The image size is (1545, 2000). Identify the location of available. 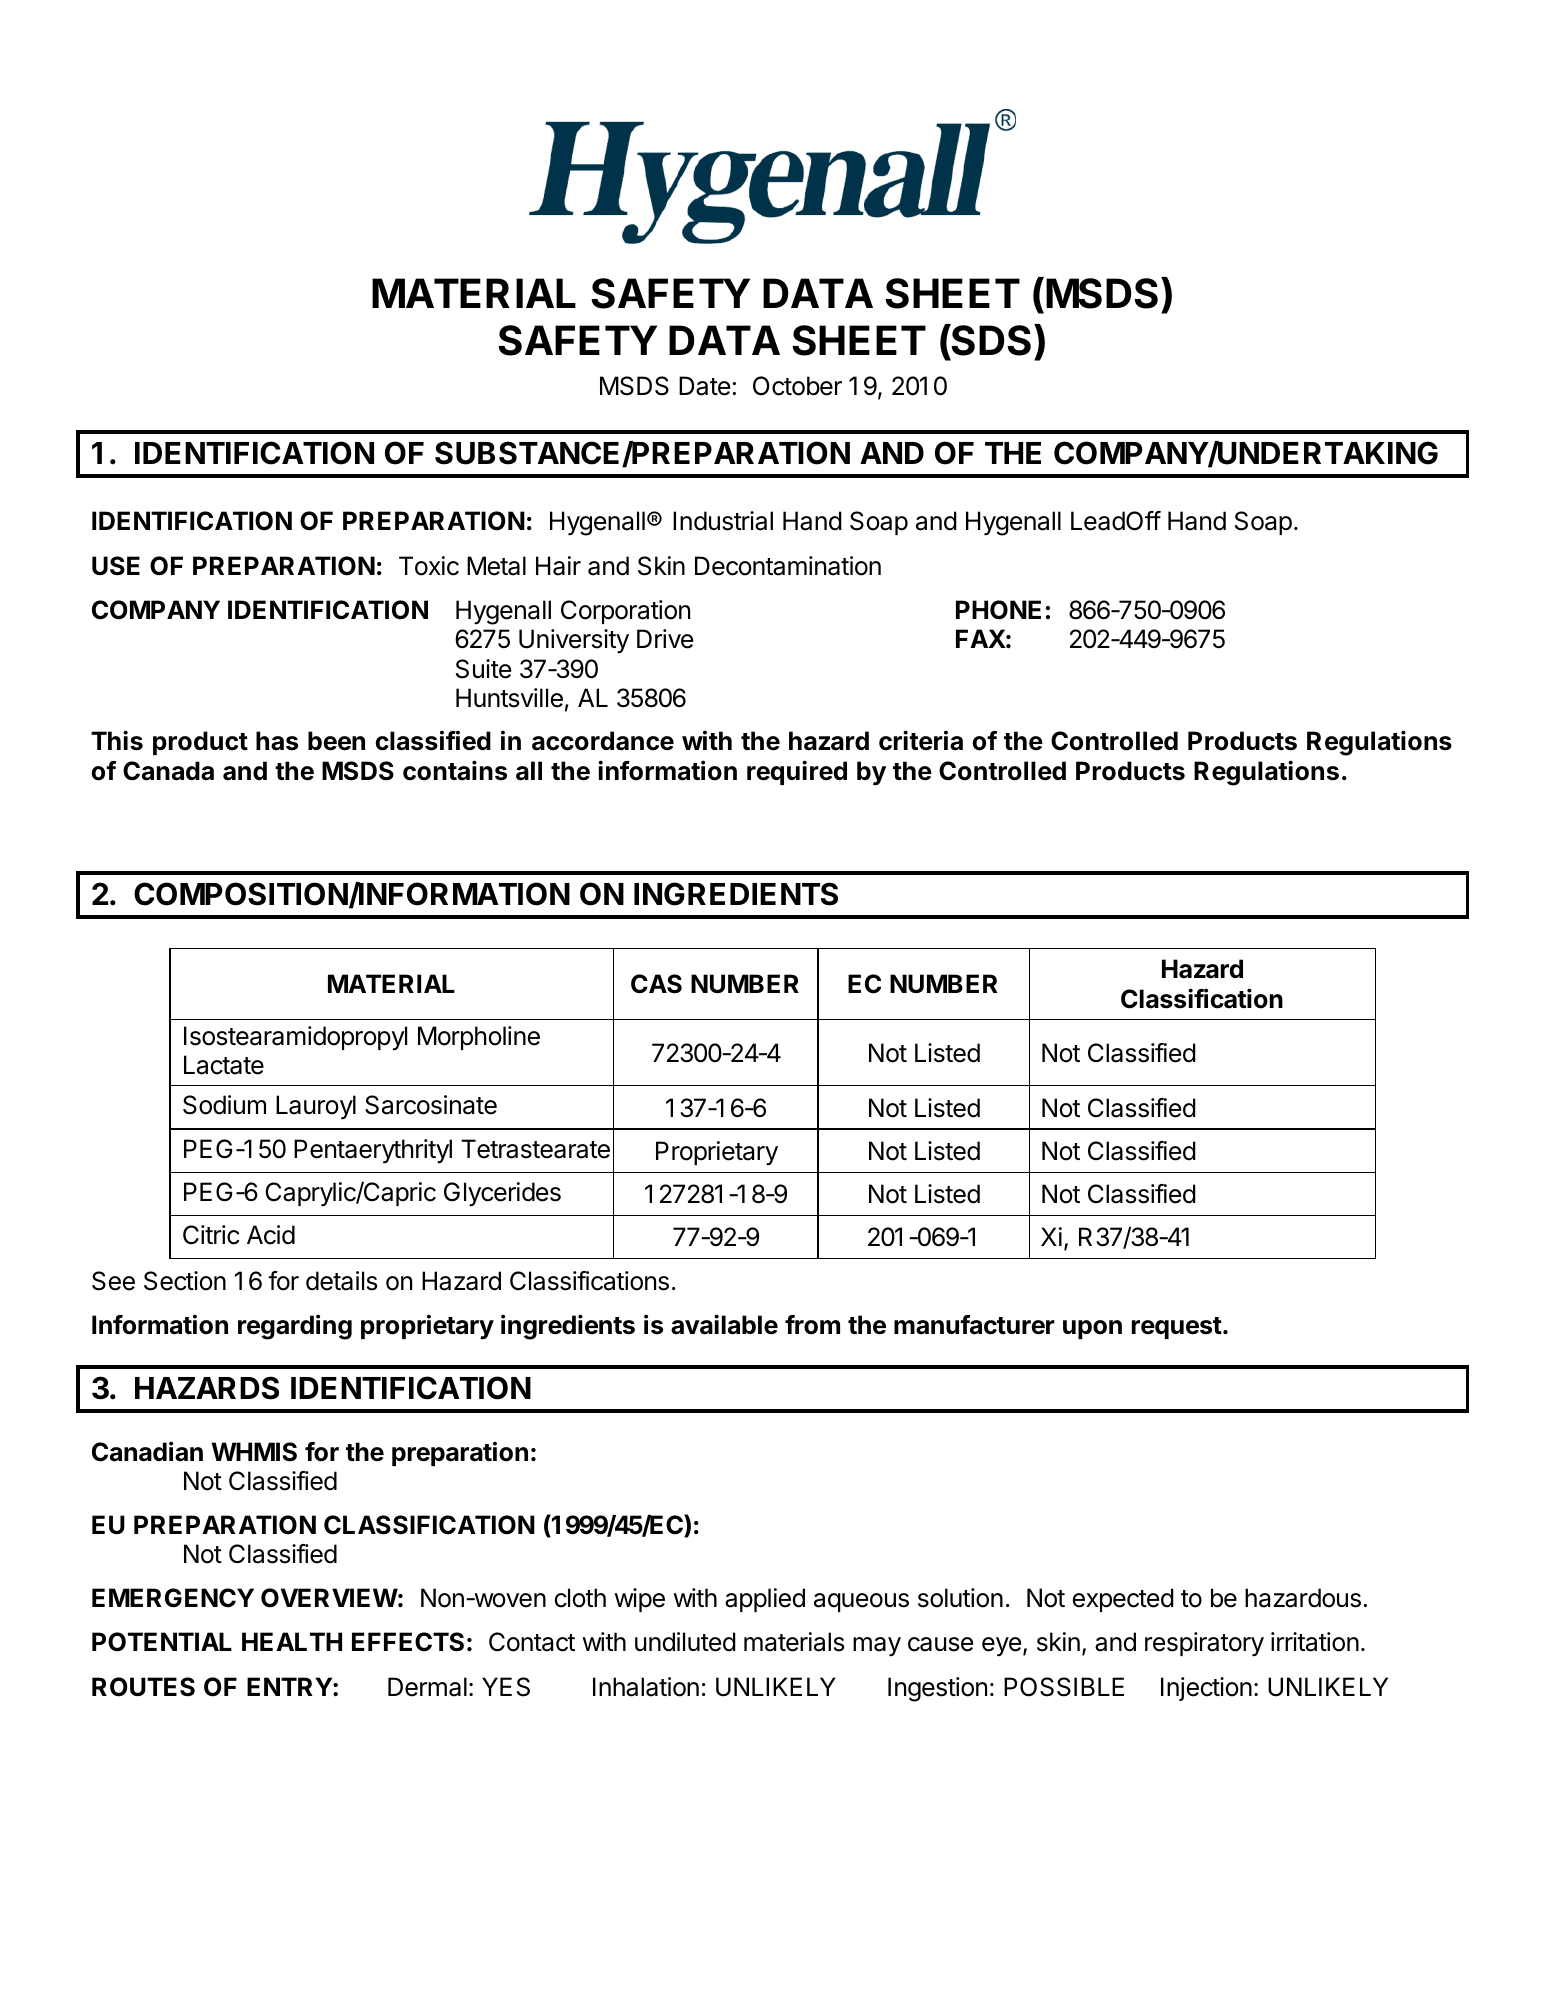
(724, 1324).
